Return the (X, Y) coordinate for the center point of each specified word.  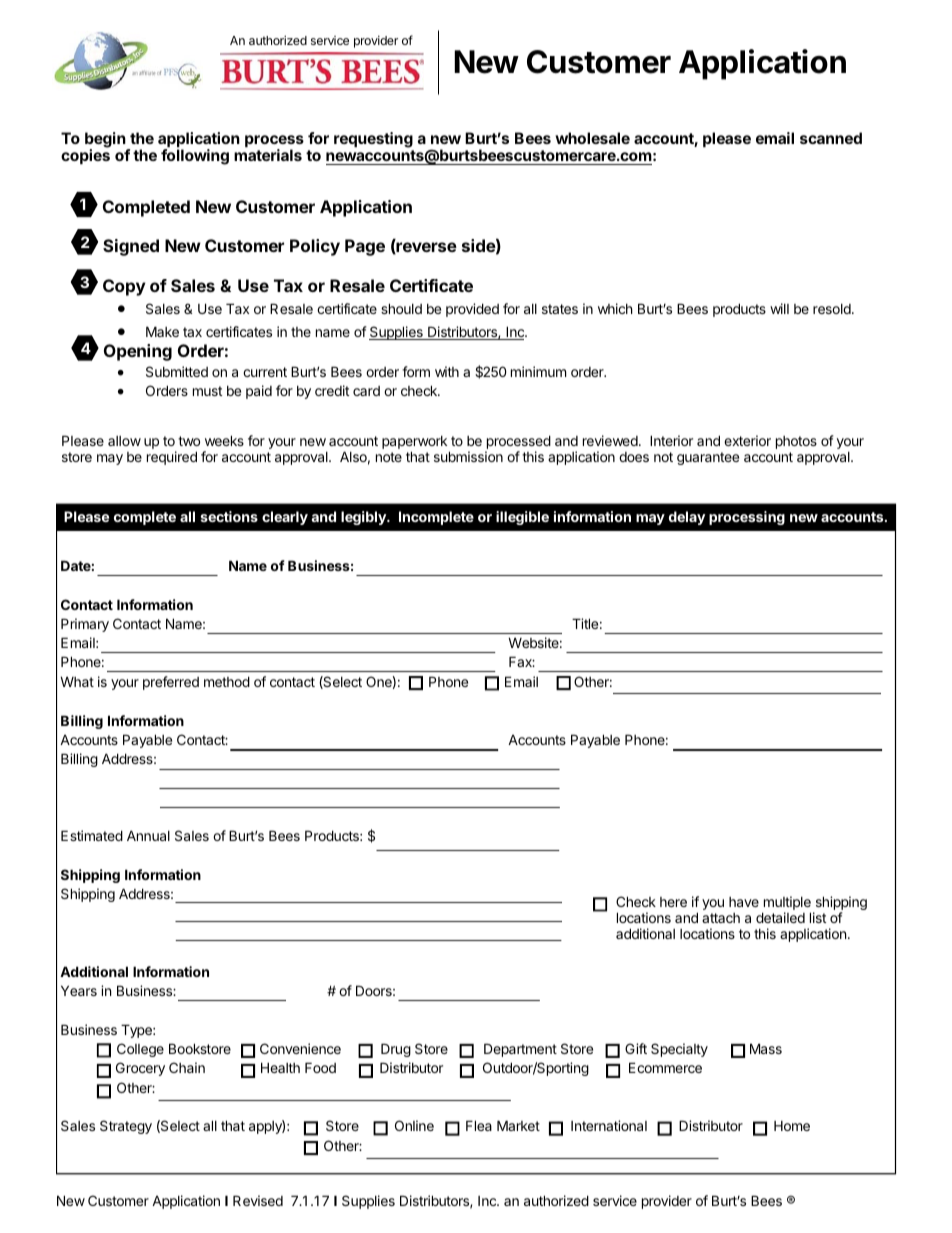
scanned (831, 138)
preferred (171, 683)
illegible (522, 518)
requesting (373, 140)
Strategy (126, 1127)
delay (687, 518)
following (195, 157)
